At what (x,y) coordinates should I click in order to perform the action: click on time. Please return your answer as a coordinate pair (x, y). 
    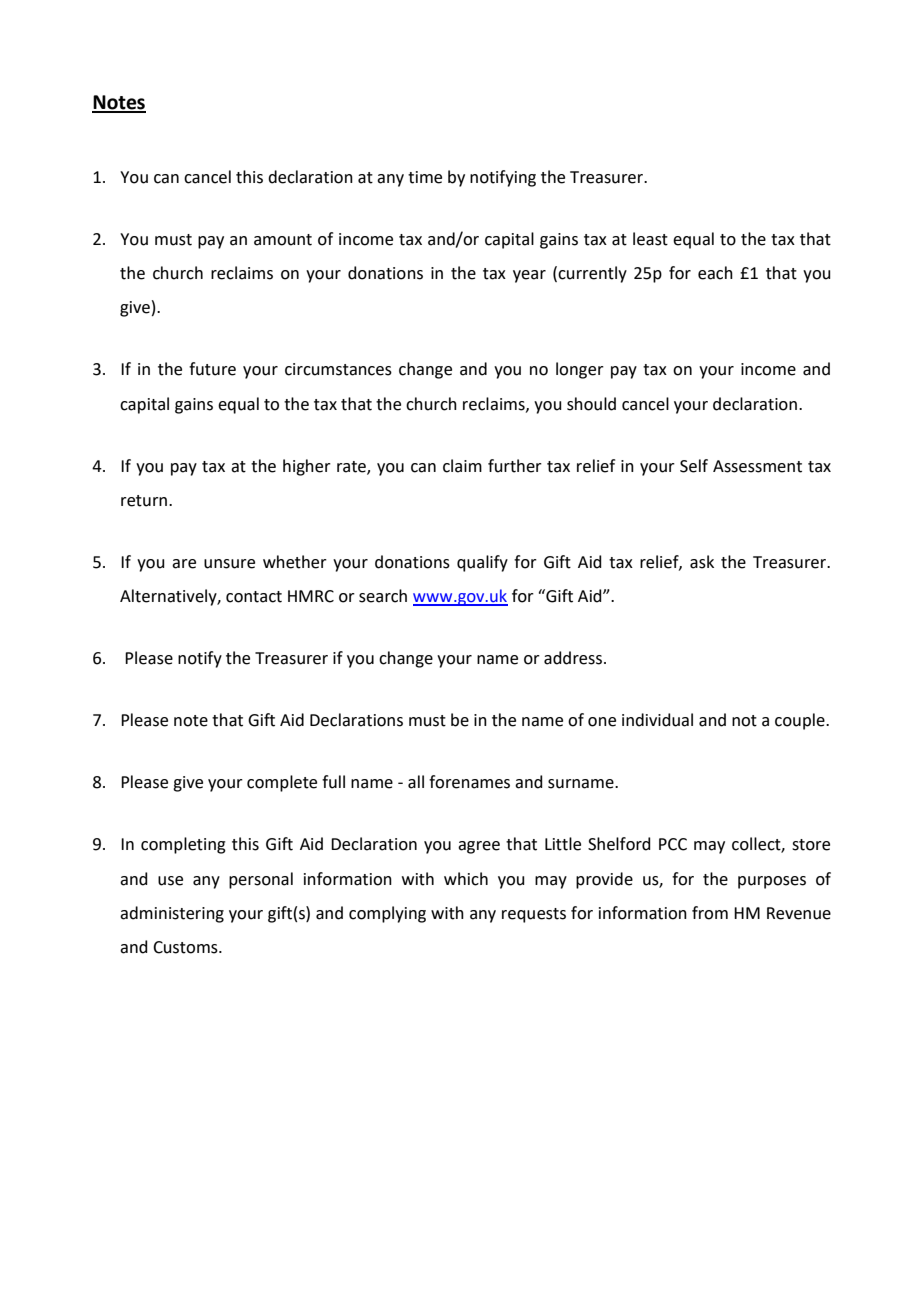
    Looking at the image, I should click on (425, 177).
